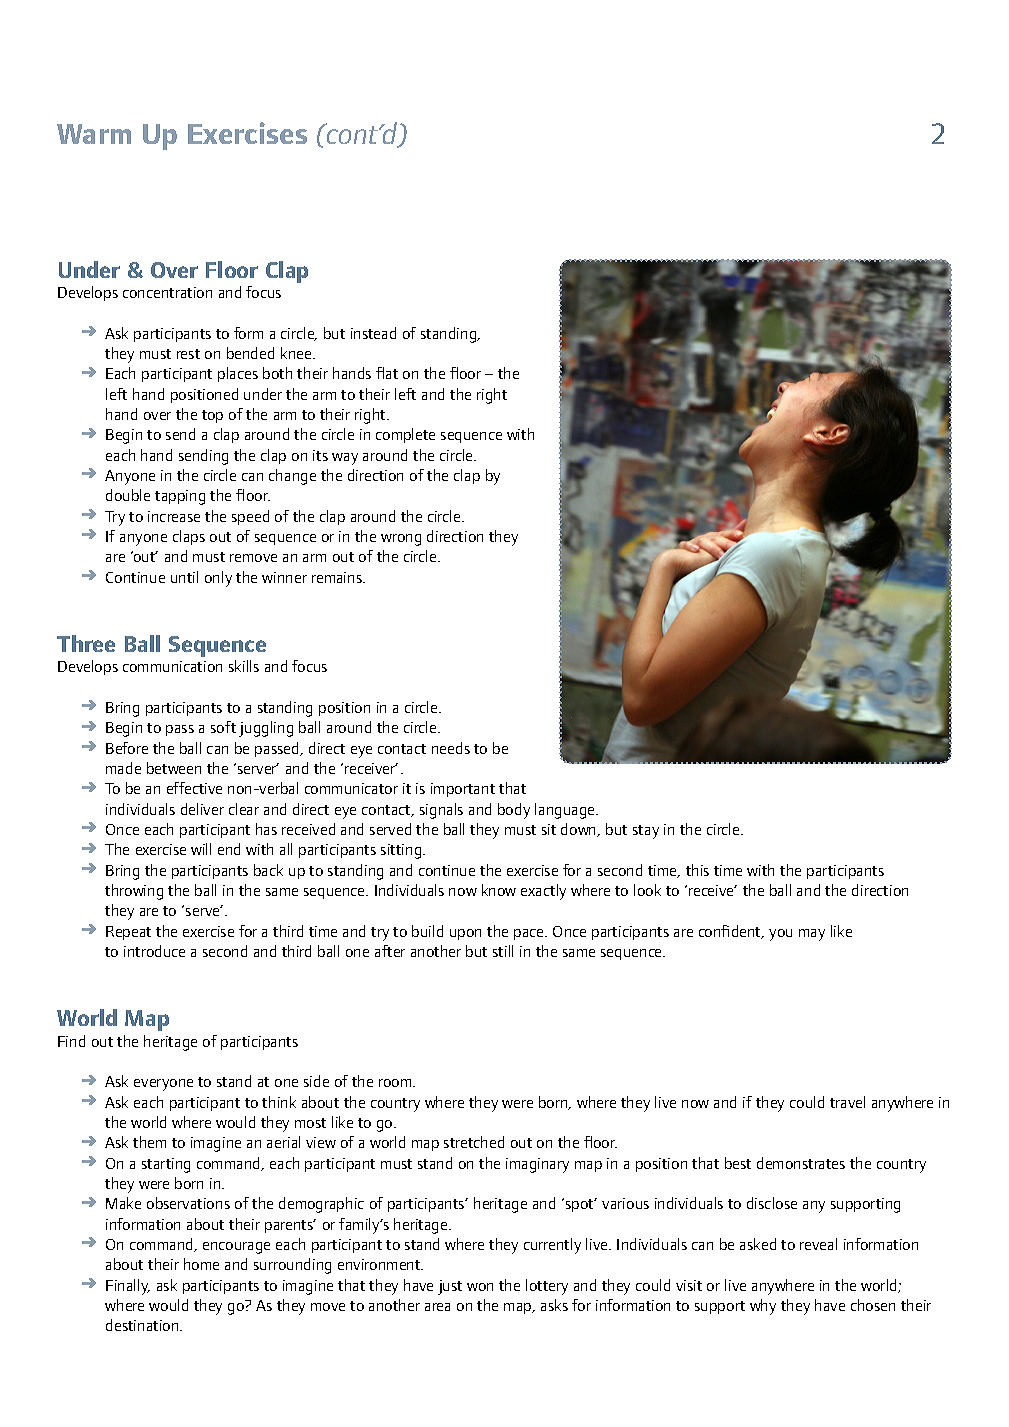  What do you see at coordinates (94, 134) in the screenshot?
I see `Warm` at bounding box center [94, 134].
